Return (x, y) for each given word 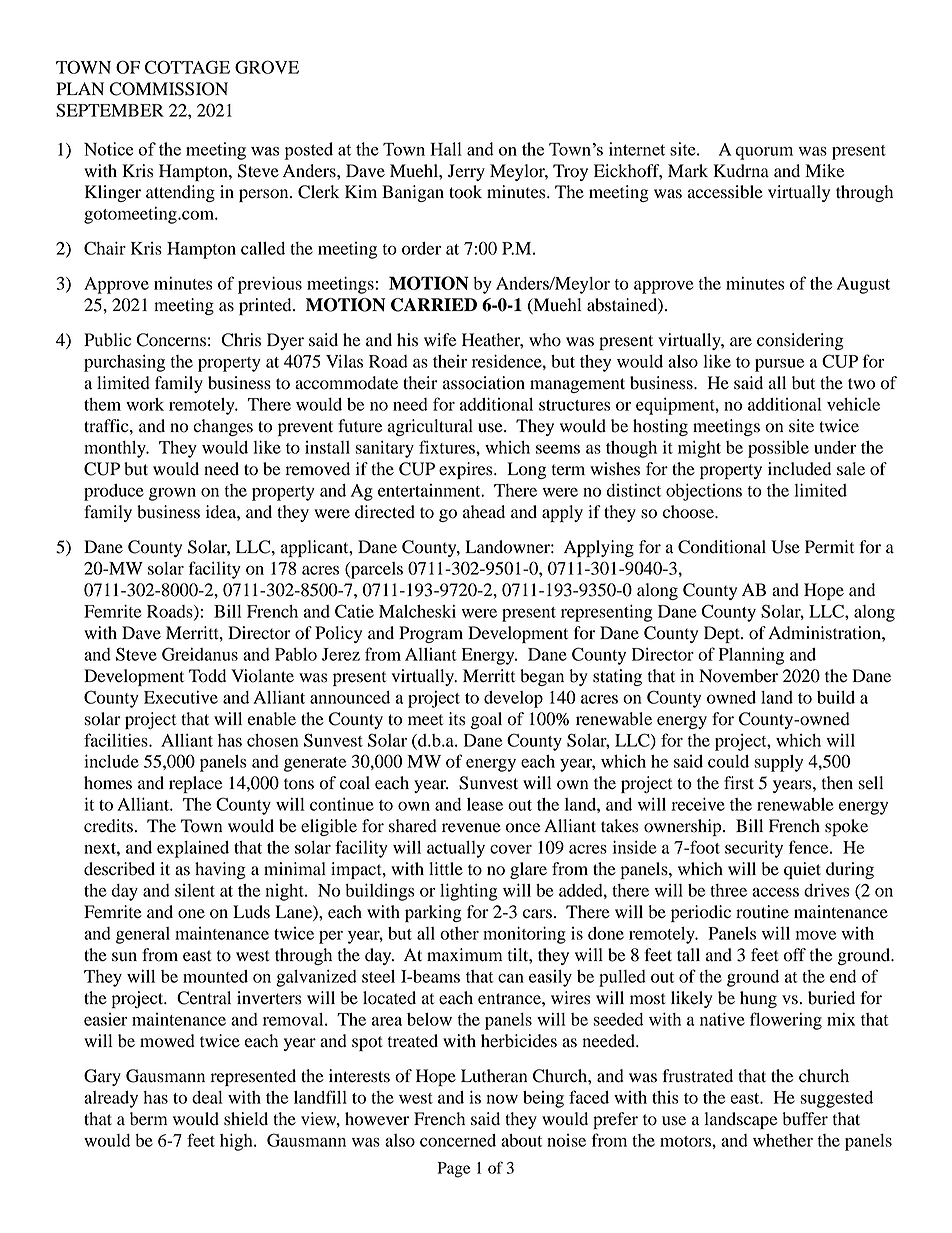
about (521, 1140)
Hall (446, 149)
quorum (764, 153)
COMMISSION (168, 89)
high (237, 1142)
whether (783, 1140)
